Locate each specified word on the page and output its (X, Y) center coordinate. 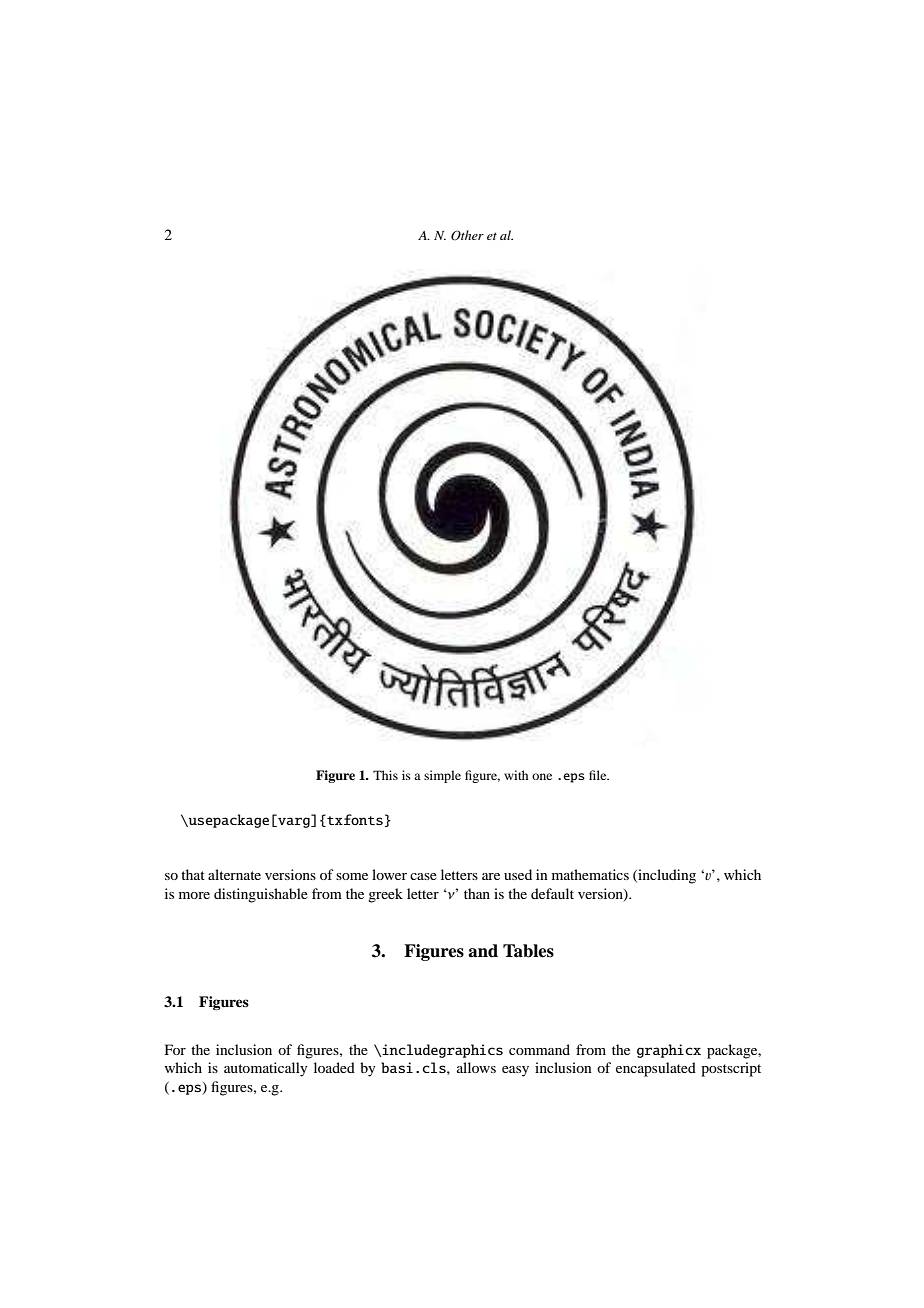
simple (442, 776)
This (385, 775)
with (516, 775)
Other (467, 235)
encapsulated (656, 1069)
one (542, 776)
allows (476, 1067)
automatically (265, 1069)
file (599, 775)
